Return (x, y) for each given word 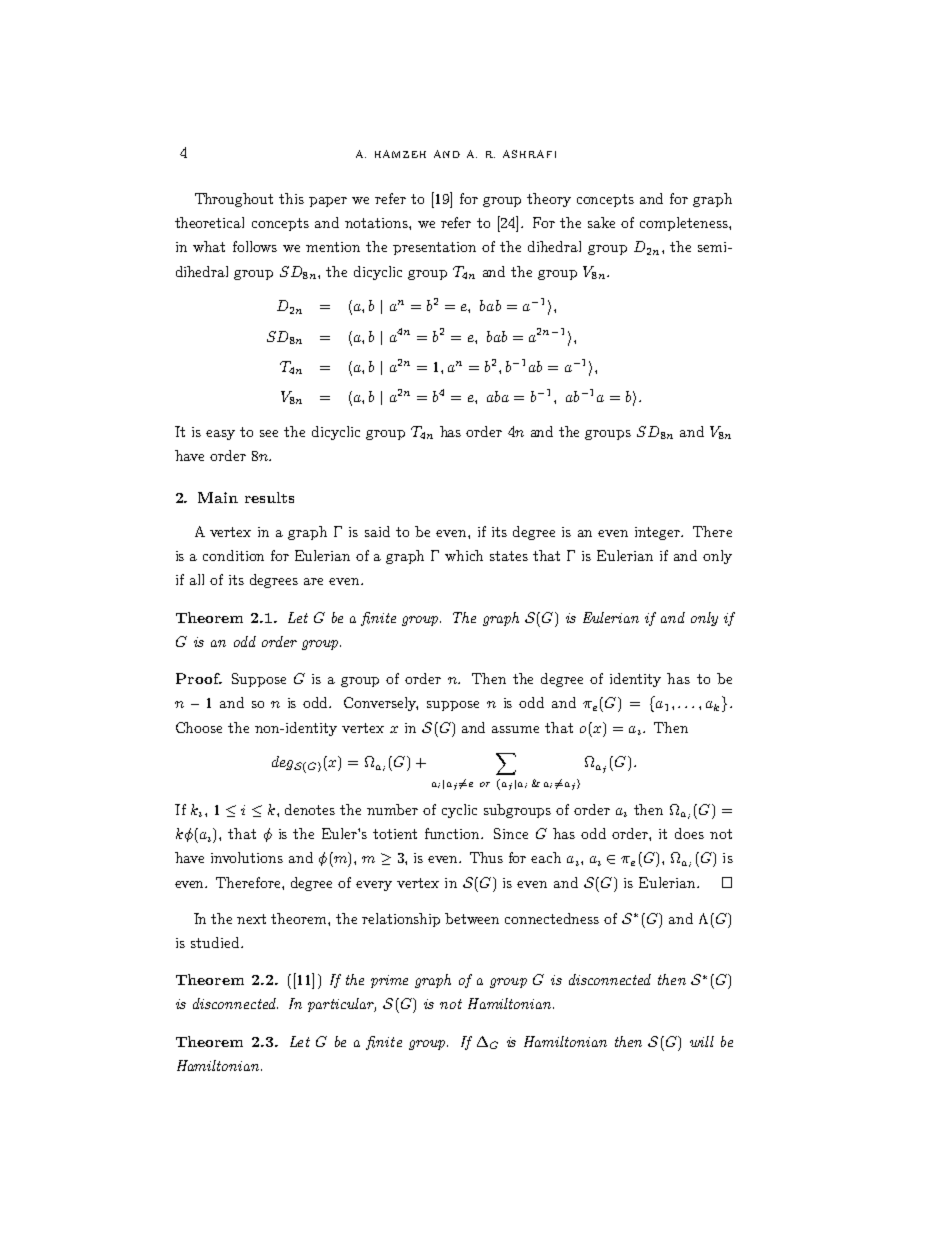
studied (216, 942)
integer (659, 533)
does (689, 833)
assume (515, 729)
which (464, 555)
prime (389, 981)
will (702, 1041)
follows (255, 246)
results (269, 497)
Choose (199, 727)
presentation (434, 248)
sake (601, 222)
